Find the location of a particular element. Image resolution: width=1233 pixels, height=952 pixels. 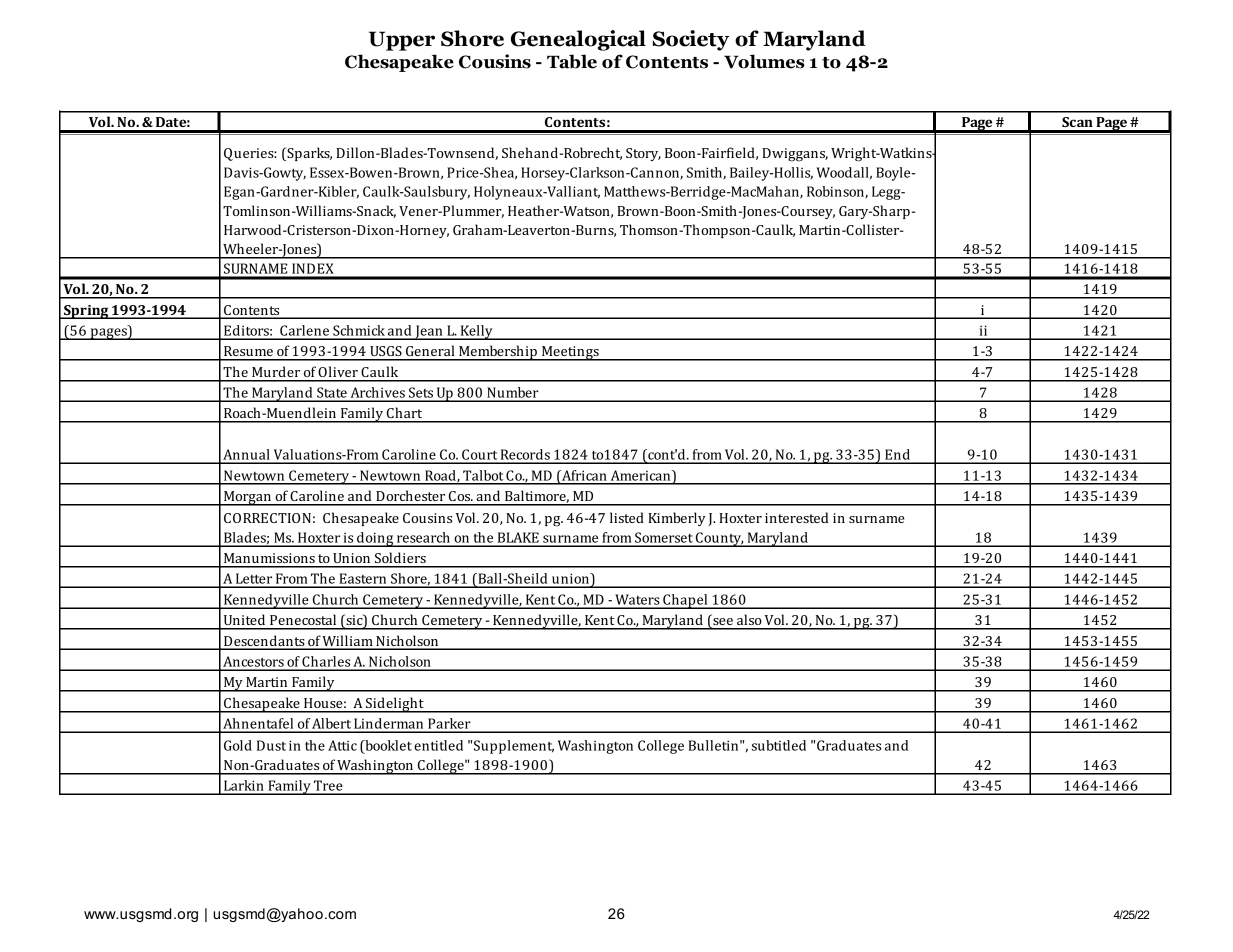

County is located at coordinates (719, 539).
